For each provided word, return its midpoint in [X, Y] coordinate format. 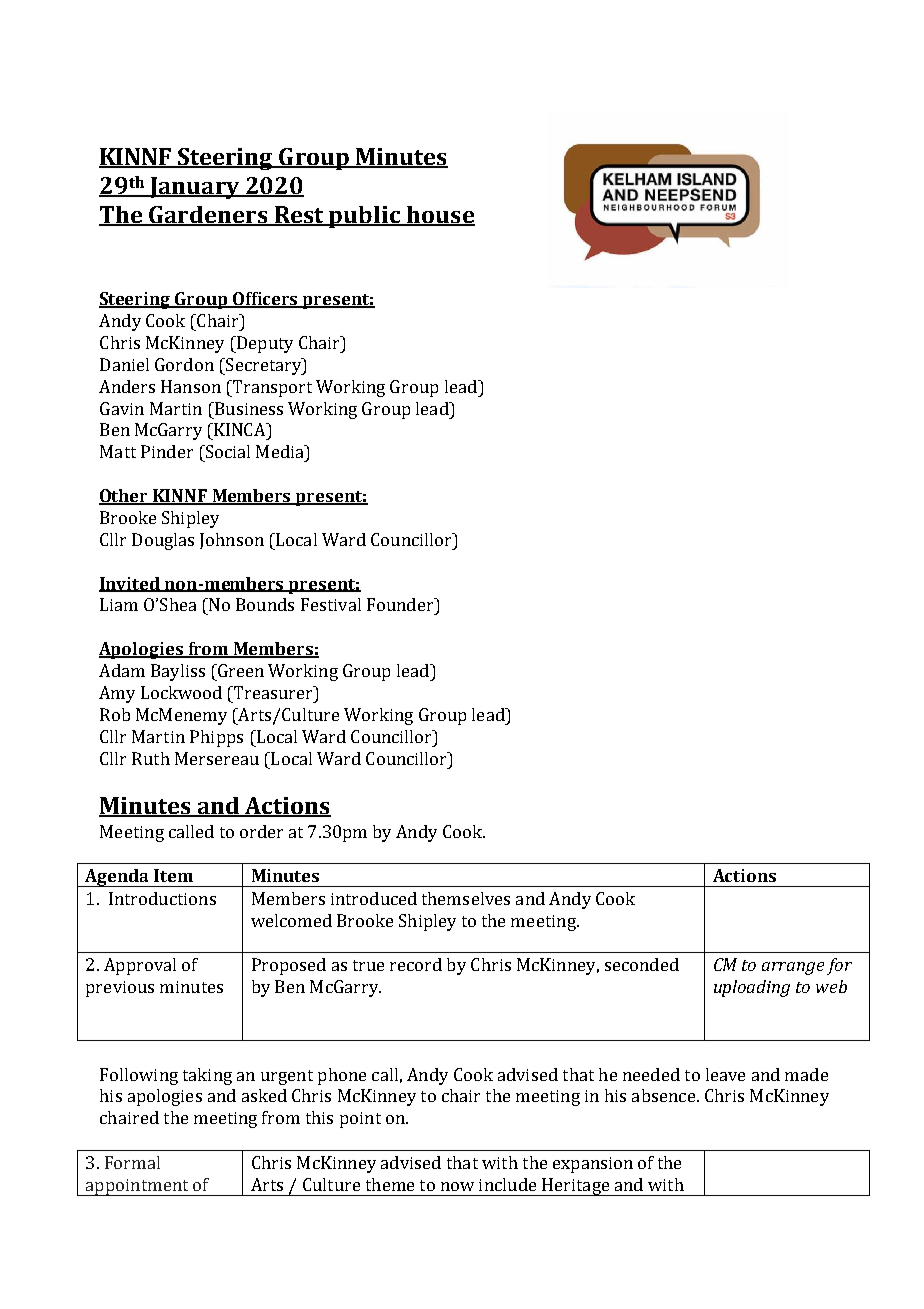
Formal [132, 1162]
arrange [793, 968]
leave [725, 1074]
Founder [401, 604]
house [440, 216]
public [365, 217]
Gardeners [208, 216]
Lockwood [181, 692]
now [457, 1186]
